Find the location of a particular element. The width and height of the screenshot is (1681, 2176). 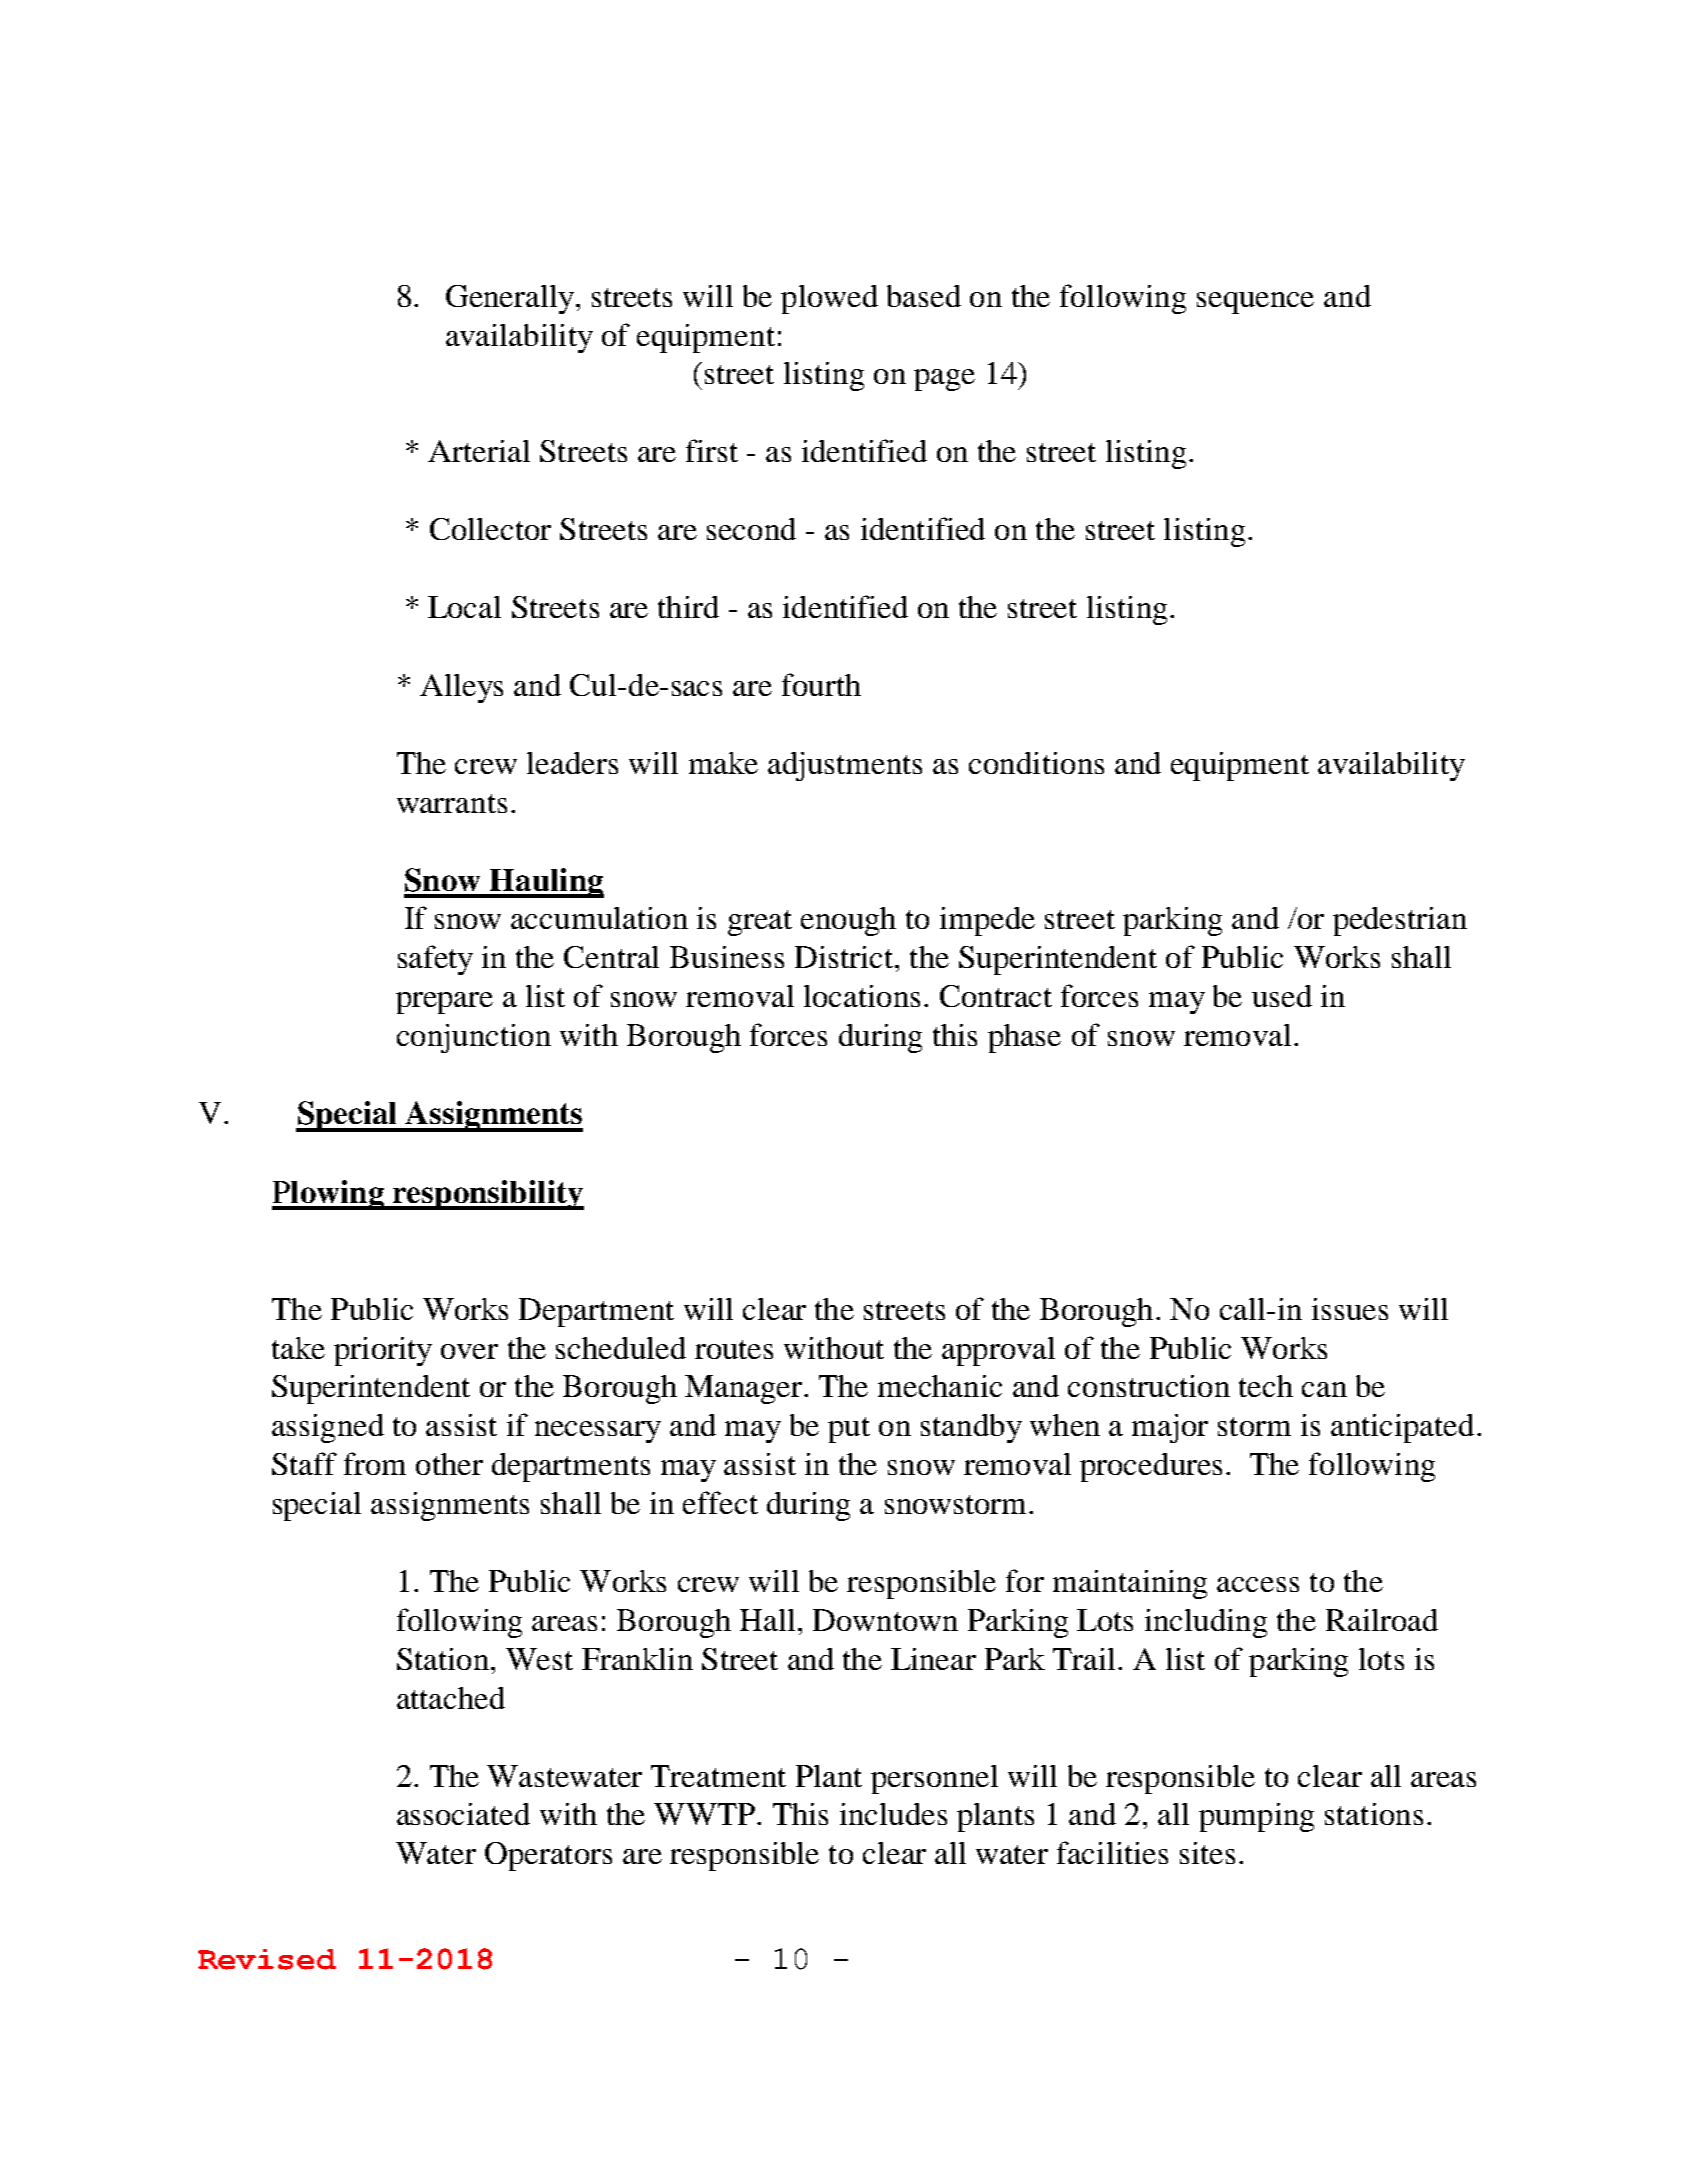

used is located at coordinates (1282, 996).
